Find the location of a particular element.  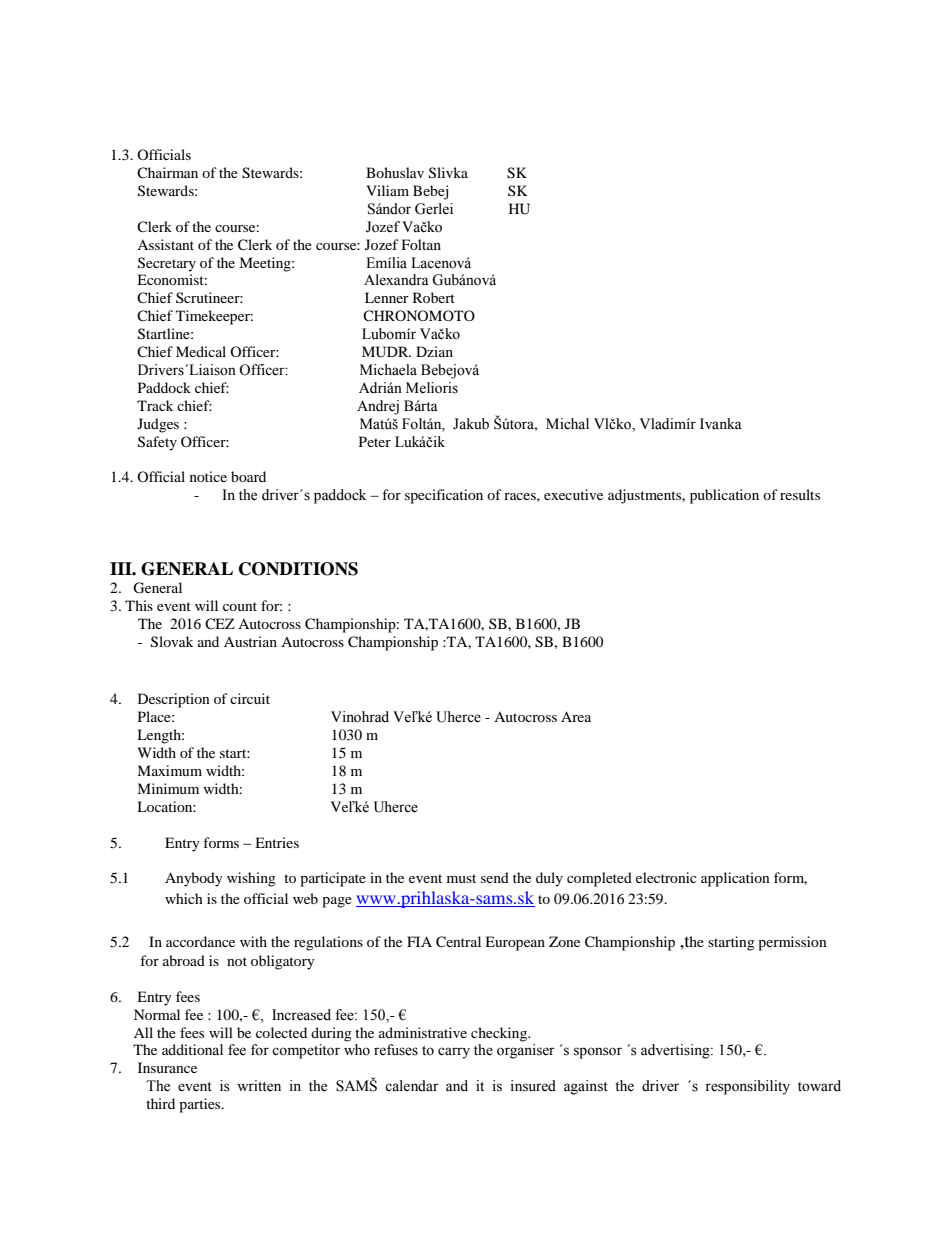

Ivanka is located at coordinates (721, 423).
